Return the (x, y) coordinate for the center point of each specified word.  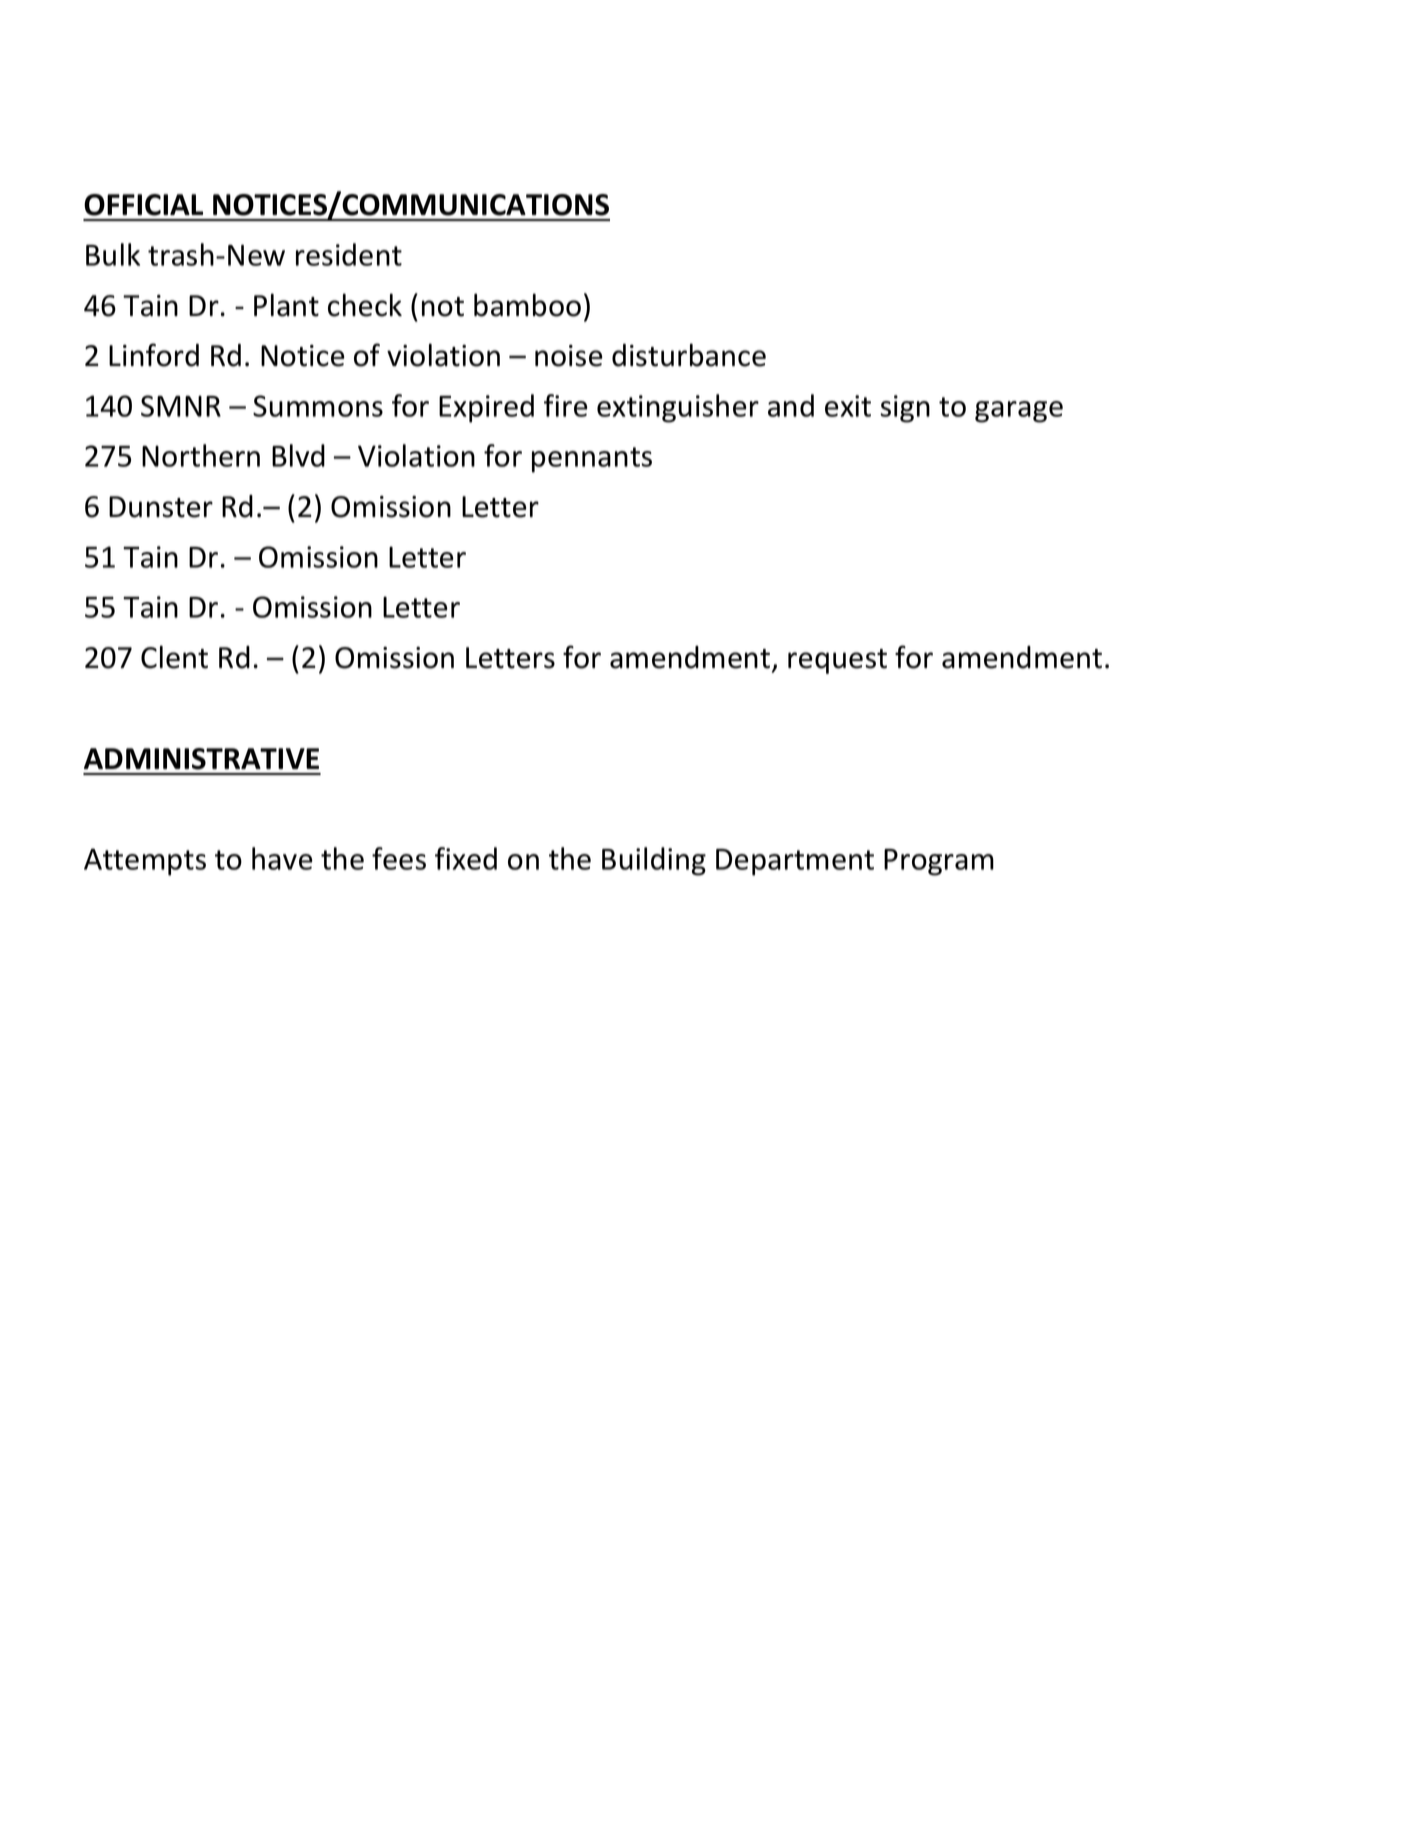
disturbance (689, 355)
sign (905, 409)
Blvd (298, 455)
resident (349, 254)
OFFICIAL (143, 205)
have (282, 858)
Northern (201, 455)
